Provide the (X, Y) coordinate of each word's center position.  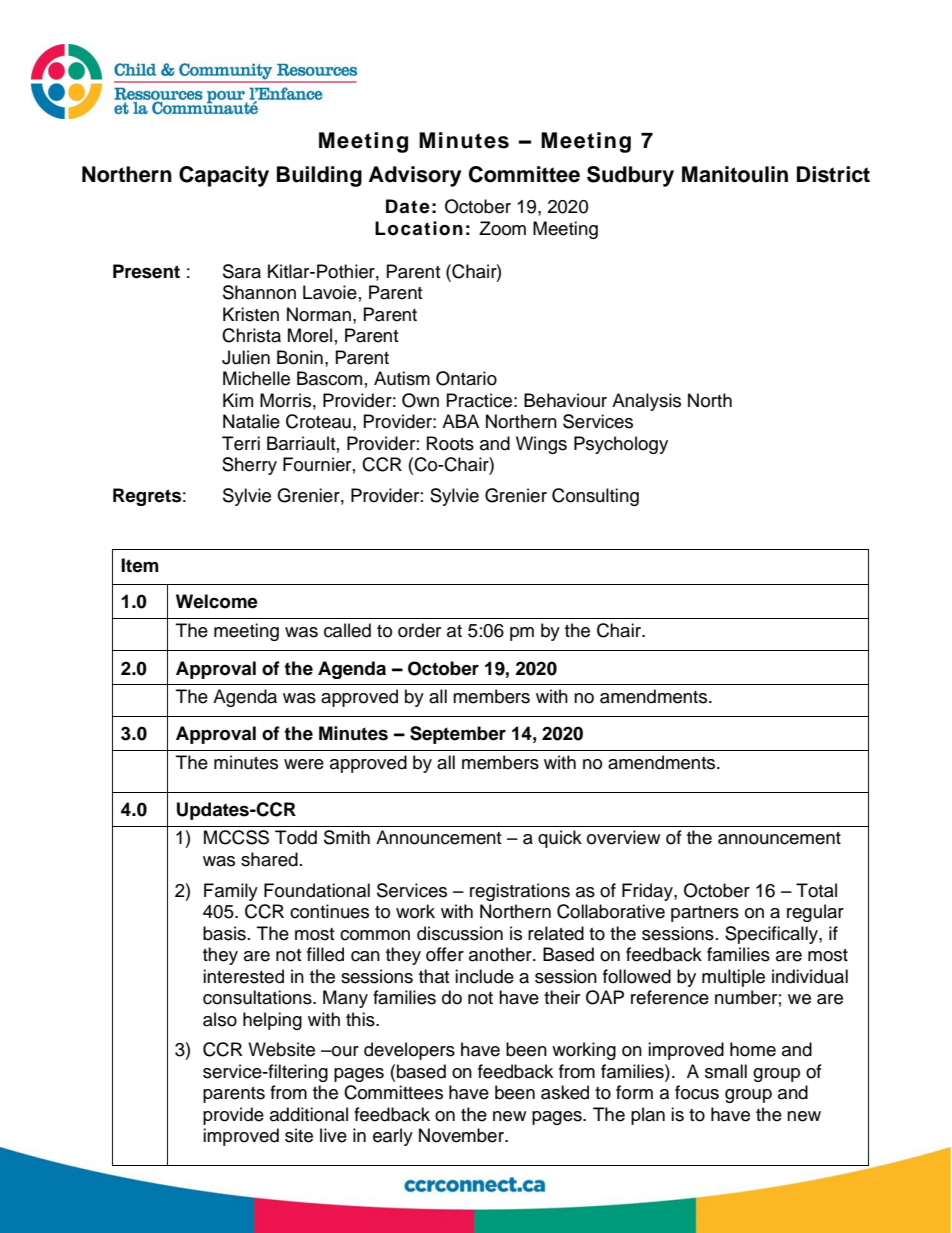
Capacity (224, 176)
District (833, 174)
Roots (450, 443)
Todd (296, 837)
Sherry (249, 466)
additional (309, 1114)
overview (623, 837)
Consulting (595, 497)
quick (560, 839)
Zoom (502, 228)
